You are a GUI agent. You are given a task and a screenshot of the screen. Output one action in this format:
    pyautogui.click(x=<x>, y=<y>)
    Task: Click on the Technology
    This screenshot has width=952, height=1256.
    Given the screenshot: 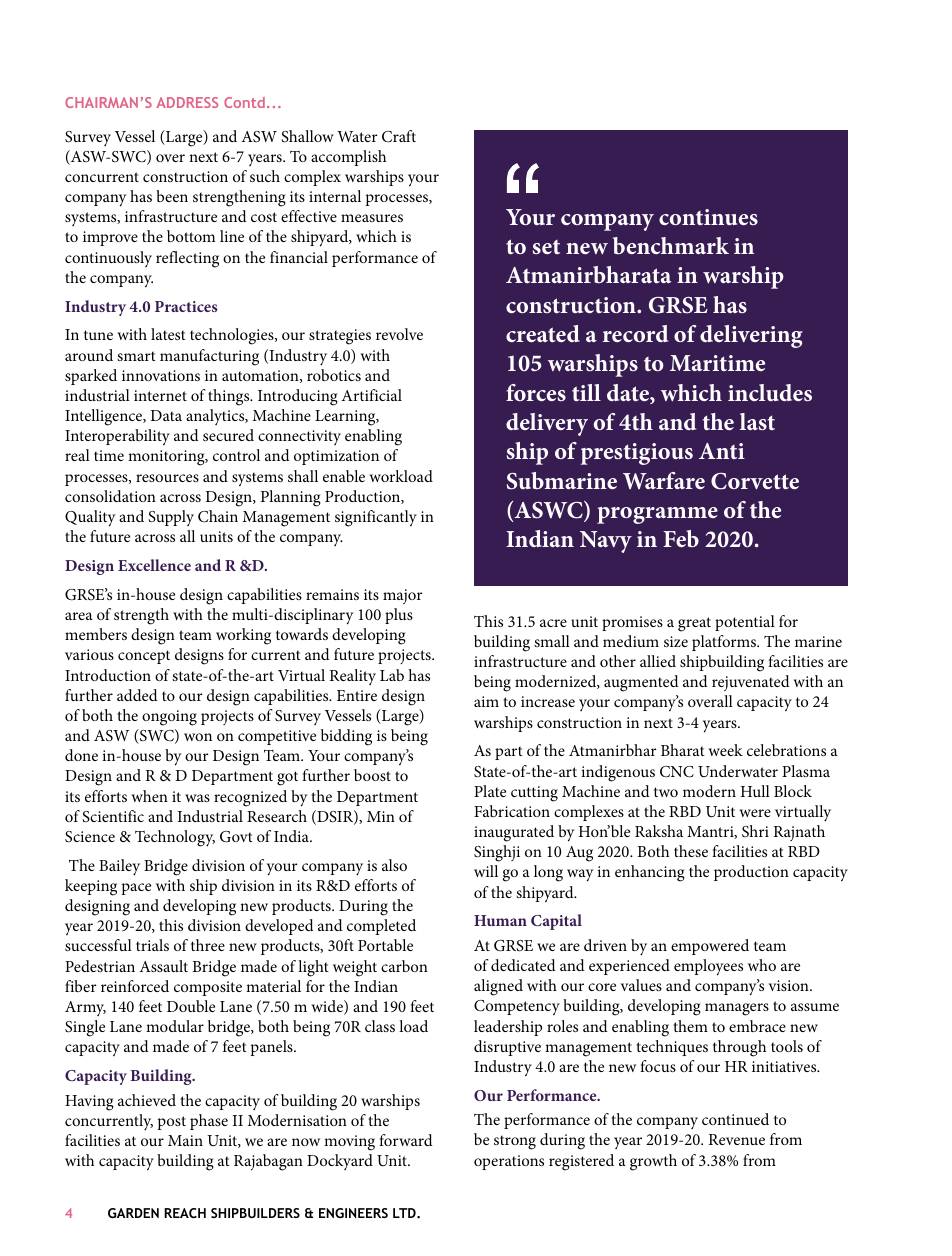 What is the action you would take?
    pyautogui.click(x=175, y=838)
